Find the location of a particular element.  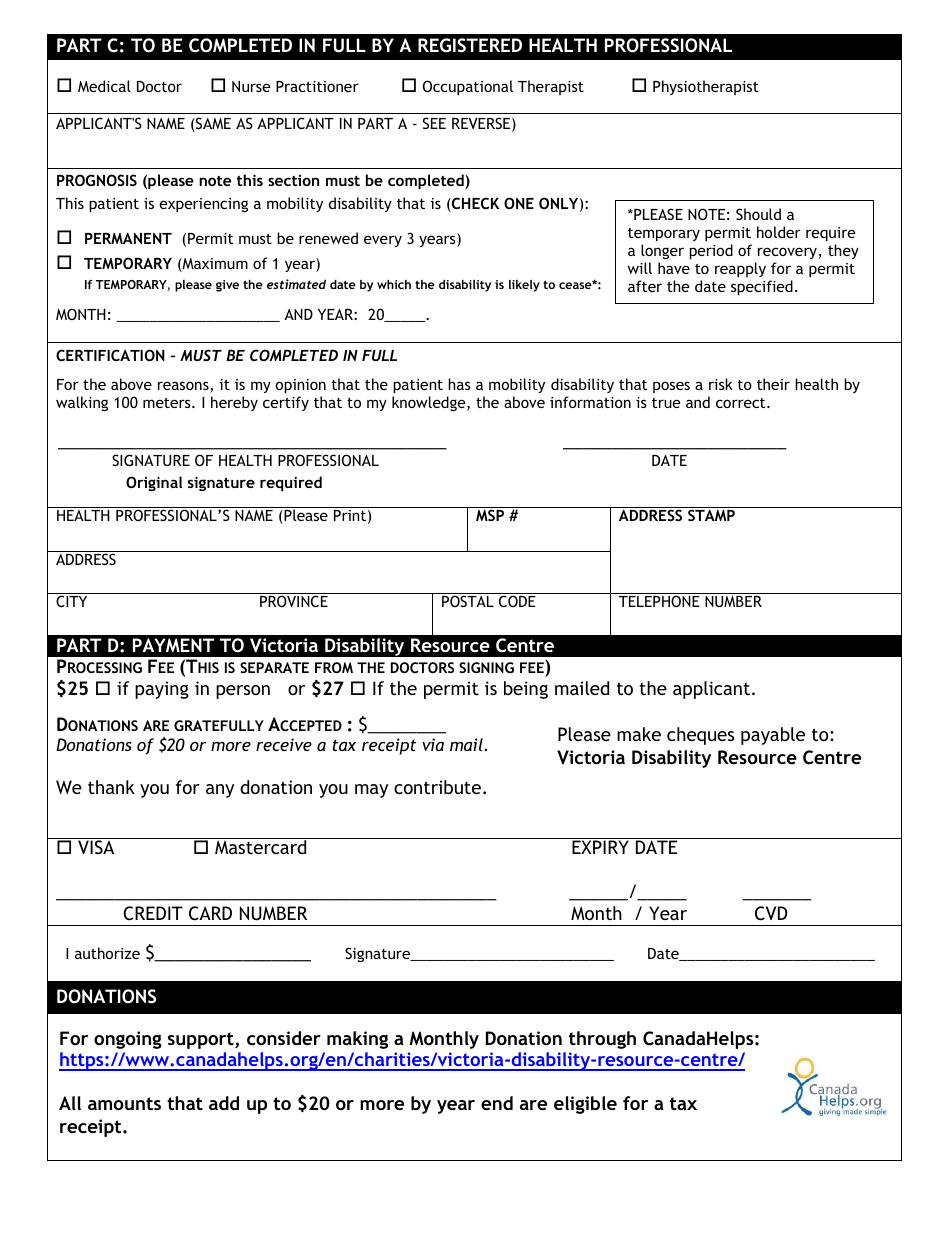

STAMP is located at coordinates (711, 515).
